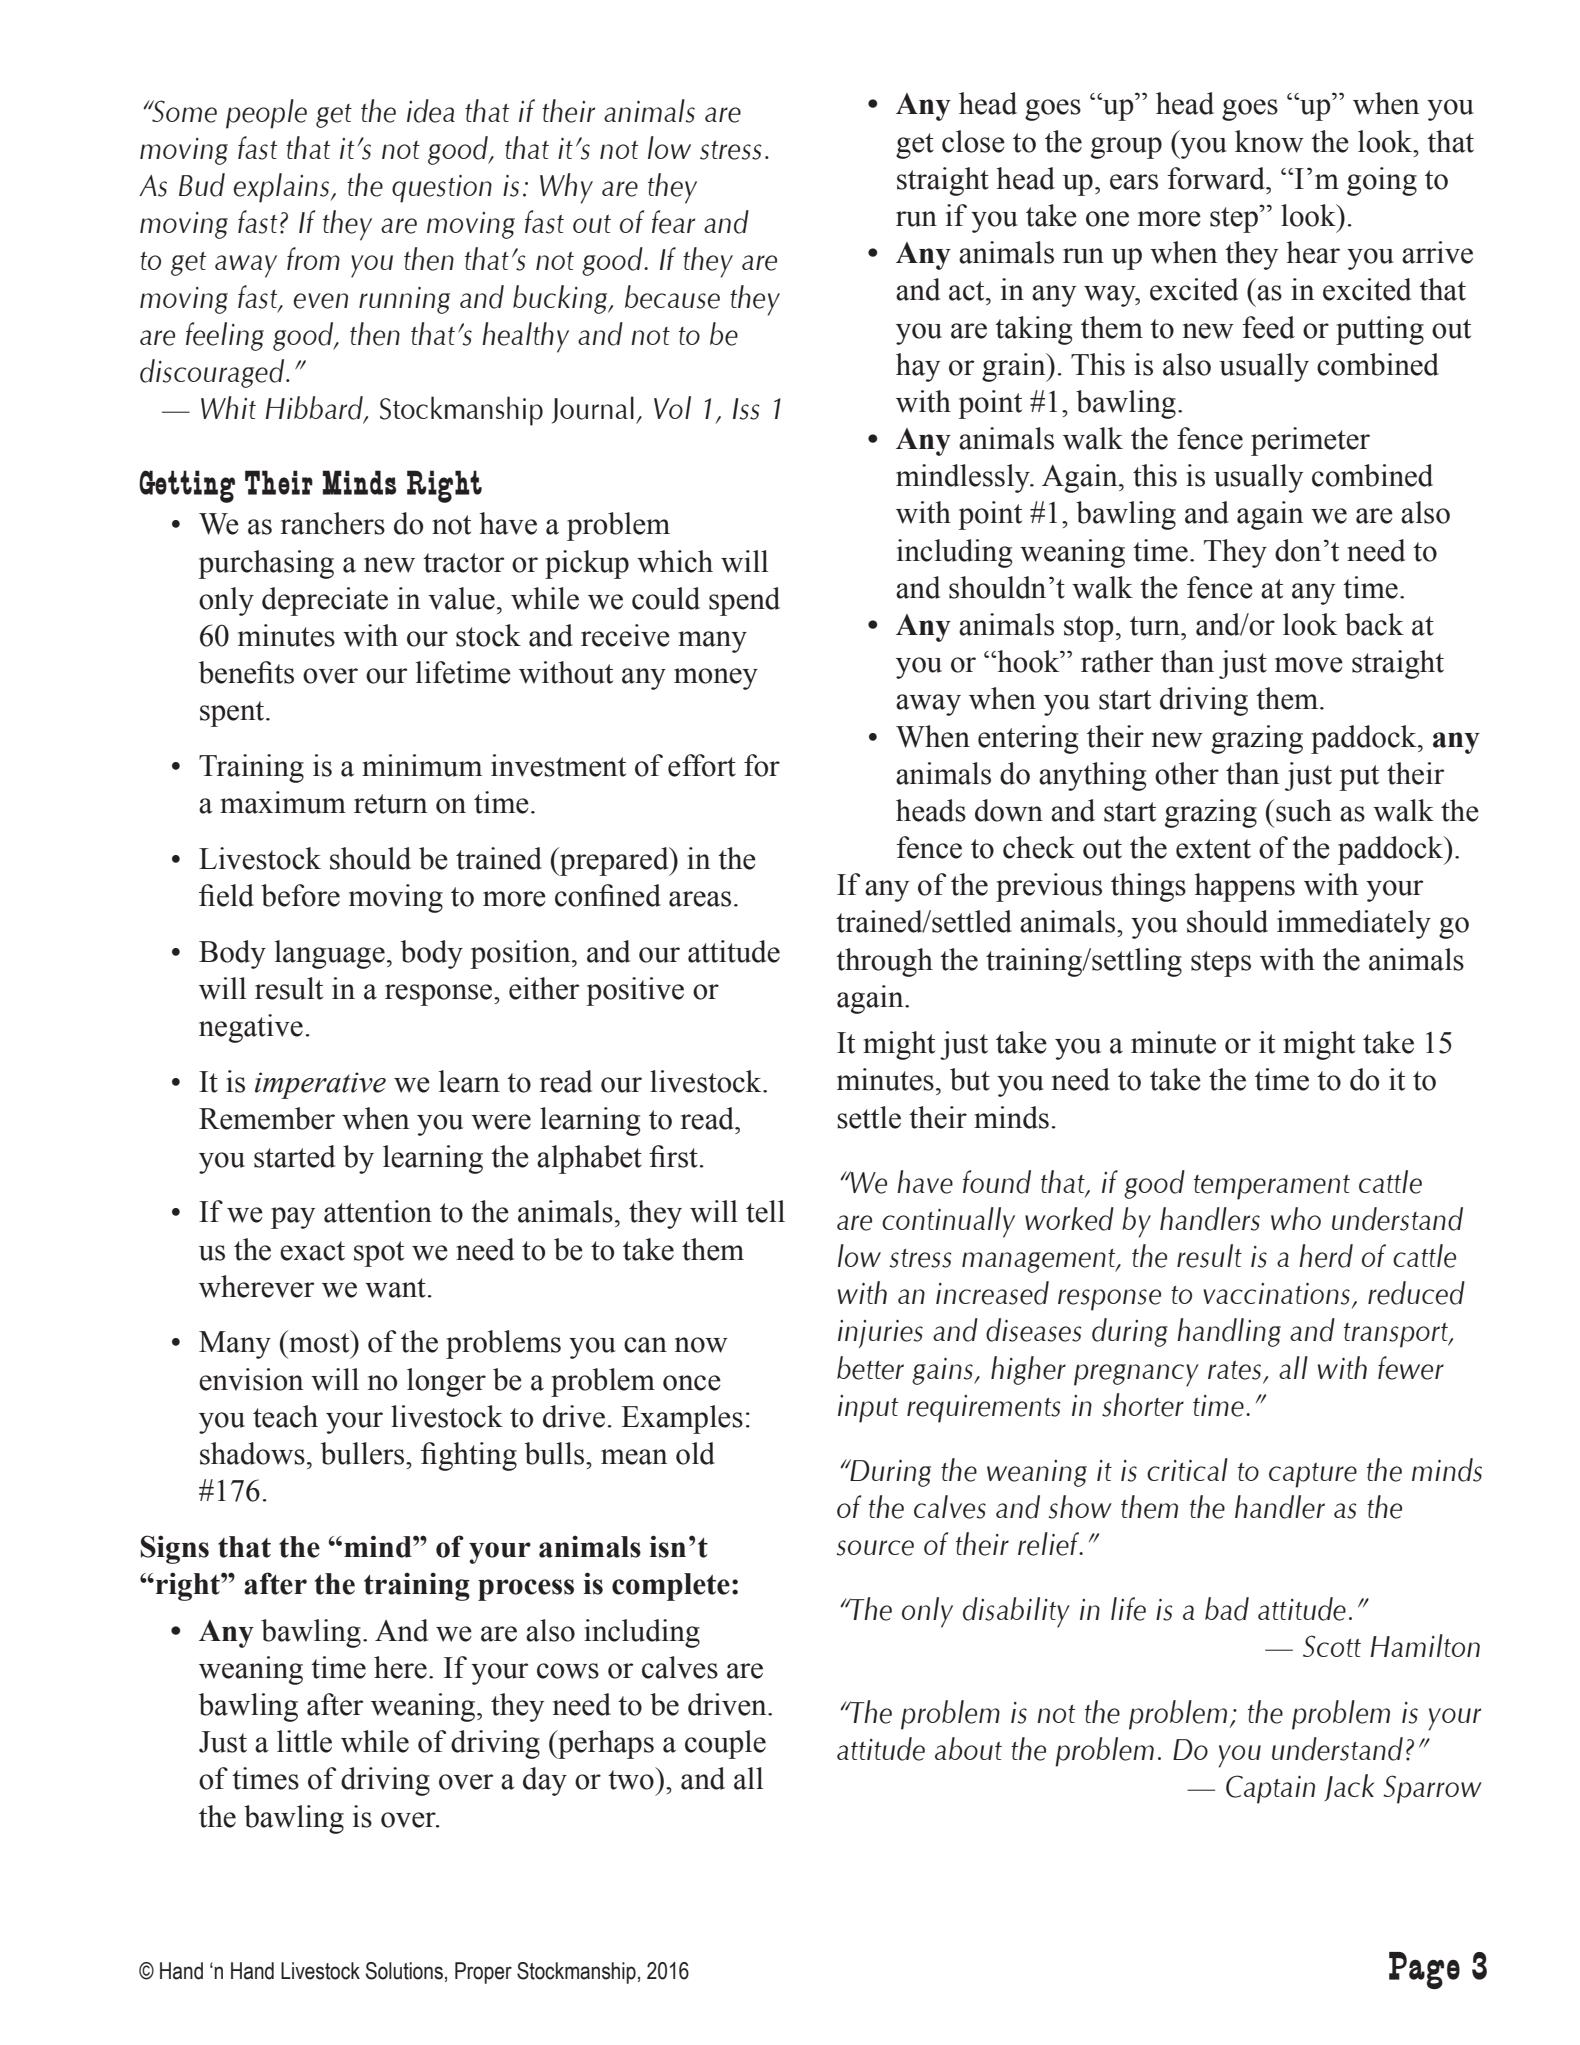 The image size is (1580, 2045). Describe the element at coordinates (1269, 141) in the screenshot. I see `know` at that location.
